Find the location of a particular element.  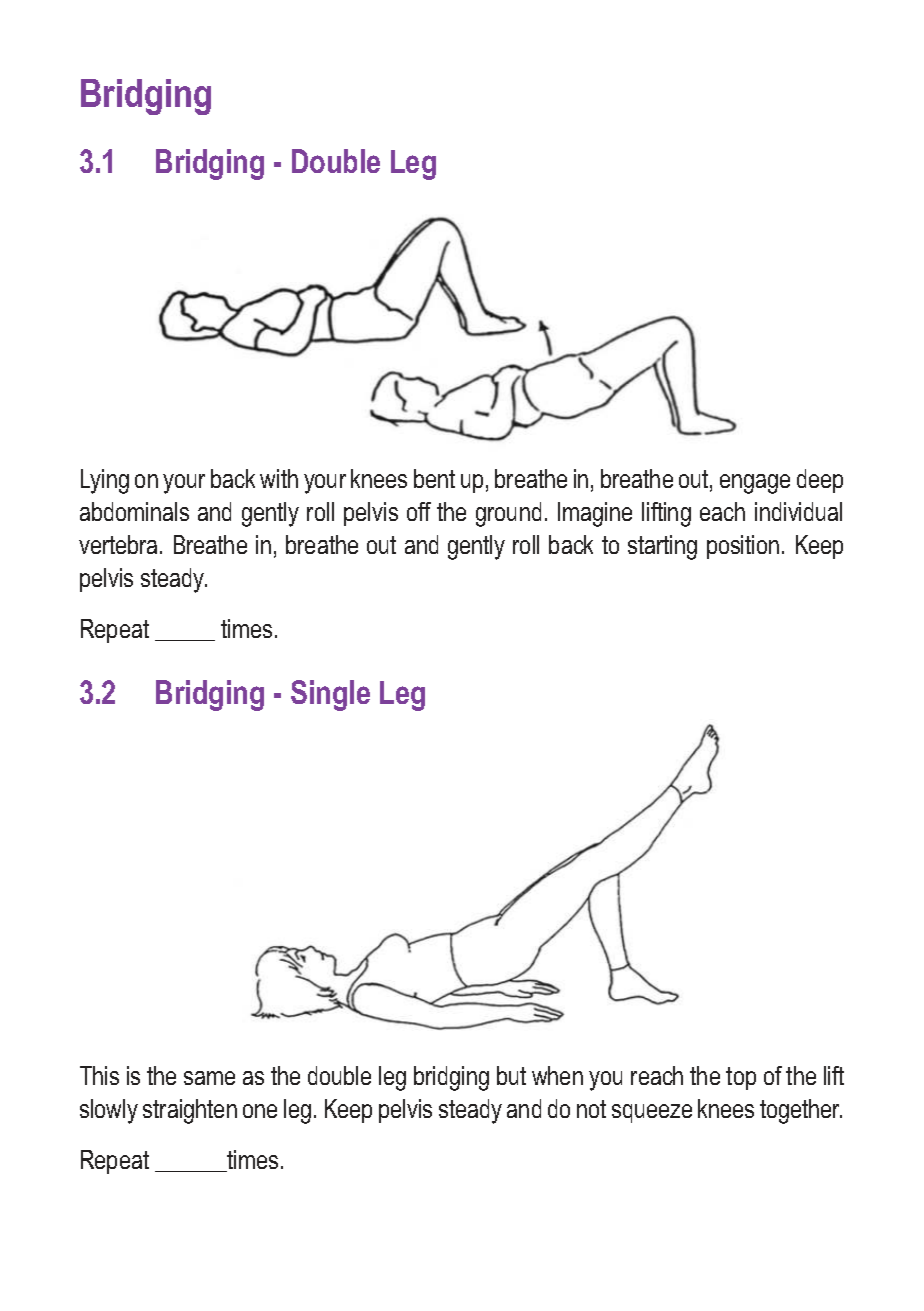

top is located at coordinates (741, 1078).
